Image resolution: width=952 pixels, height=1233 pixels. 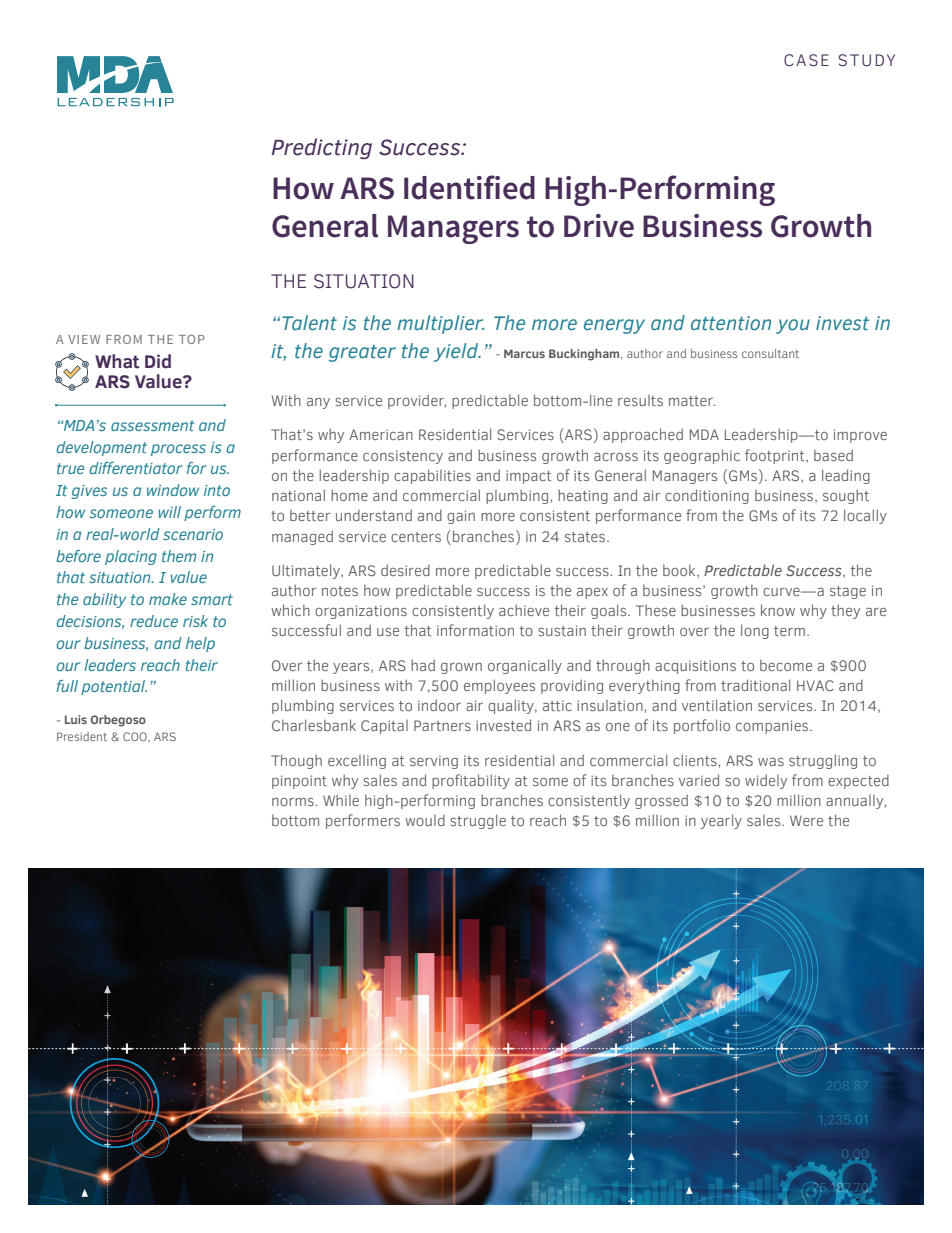 I want to click on norms, so click(x=294, y=802).
